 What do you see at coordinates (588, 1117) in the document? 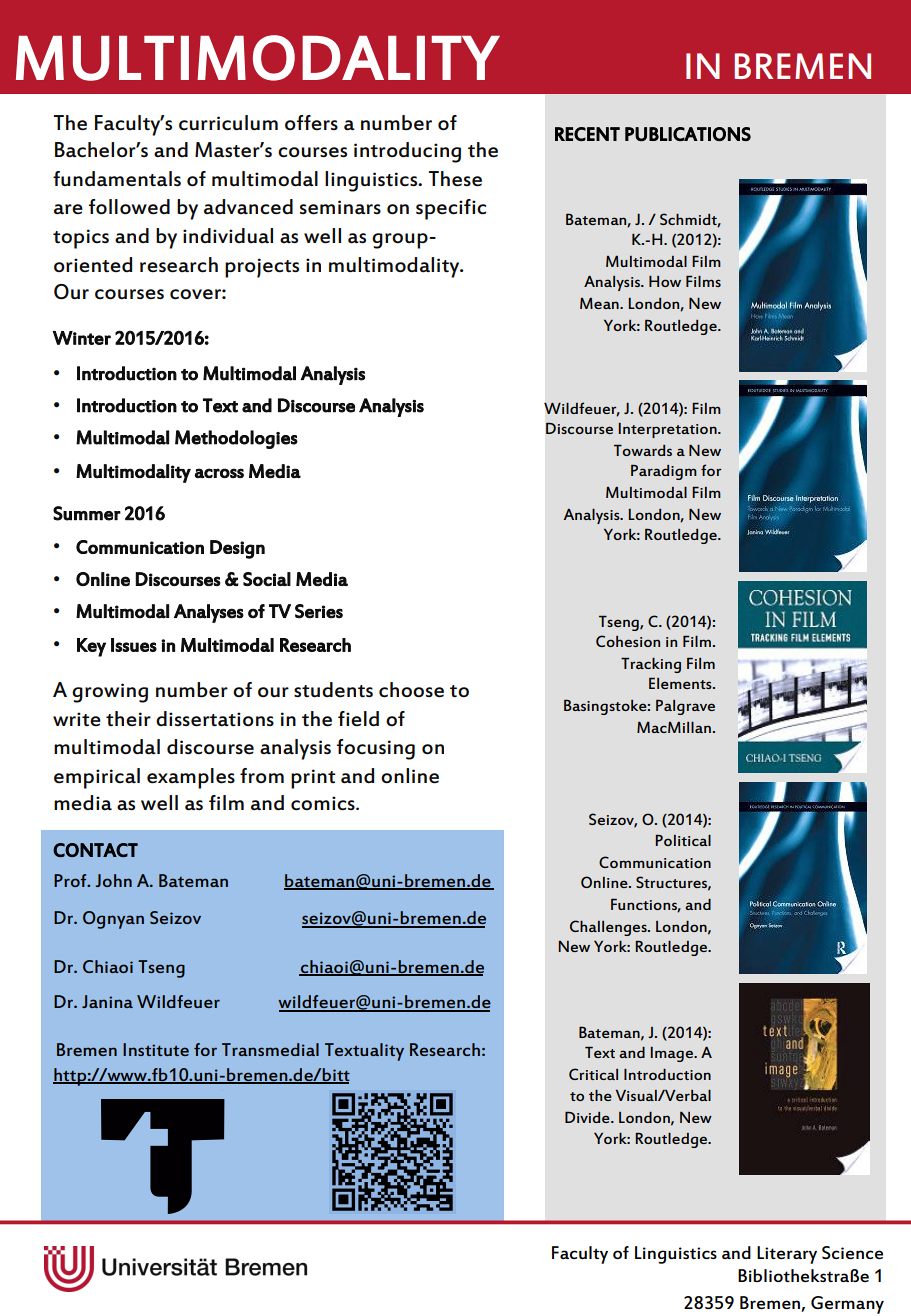
I see `Divide` at bounding box center [588, 1117].
